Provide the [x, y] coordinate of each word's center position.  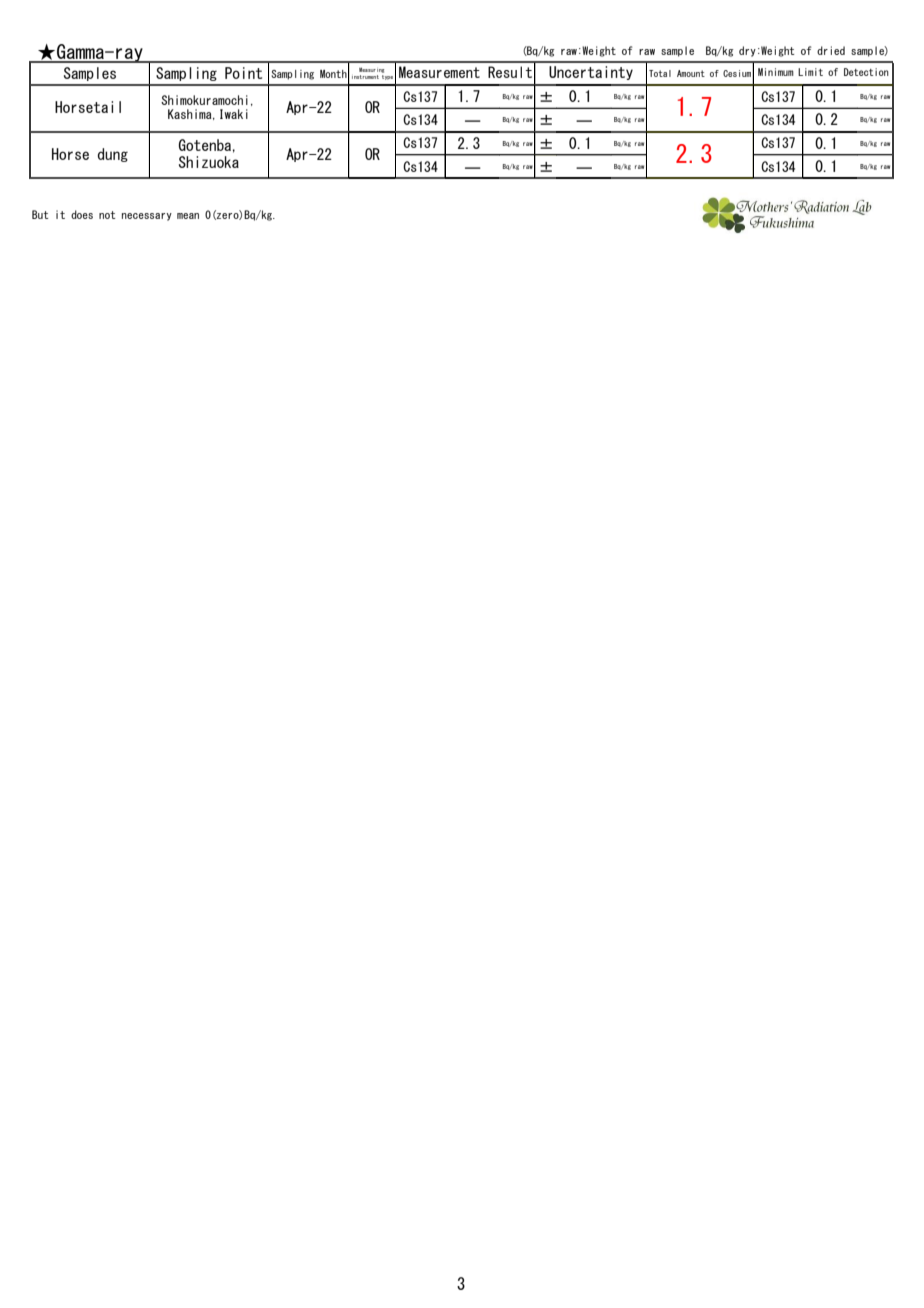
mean [188, 216]
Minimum [776, 72]
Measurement [439, 72]
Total [660, 73]
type [387, 77]
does [82, 214]
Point [243, 73]
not [107, 215]
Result [510, 72]
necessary [147, 217]
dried [831, 50]
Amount [691, 73]
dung [113, 155]
